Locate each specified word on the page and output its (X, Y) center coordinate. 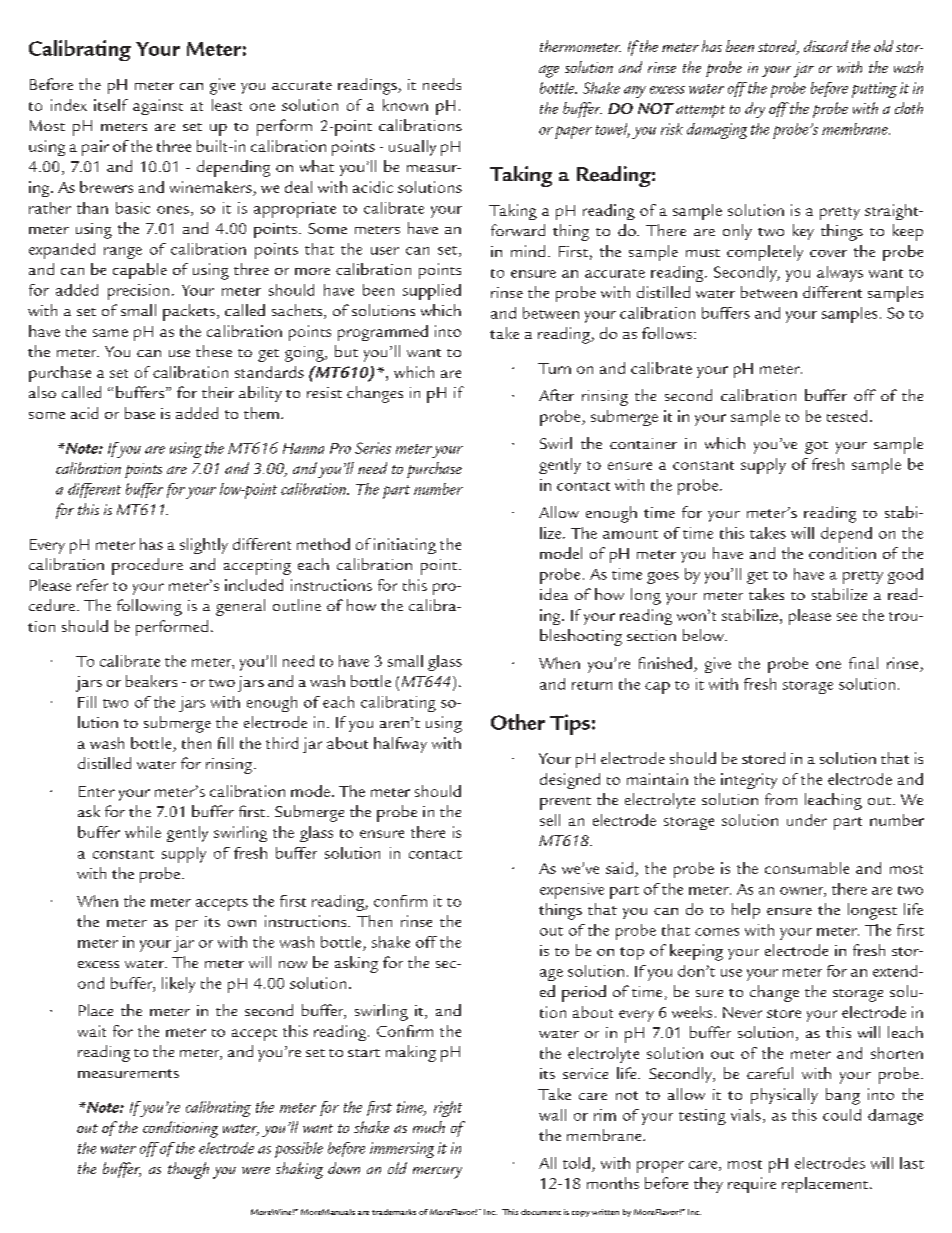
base (140, 413)
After (556, 395)
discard (826, 46)
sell (550, 820)
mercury (437, 1173)
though (188, 1170)
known (405, 105)
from (781, 799)
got (816, 447)
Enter (97, 791)
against (158, 107)
